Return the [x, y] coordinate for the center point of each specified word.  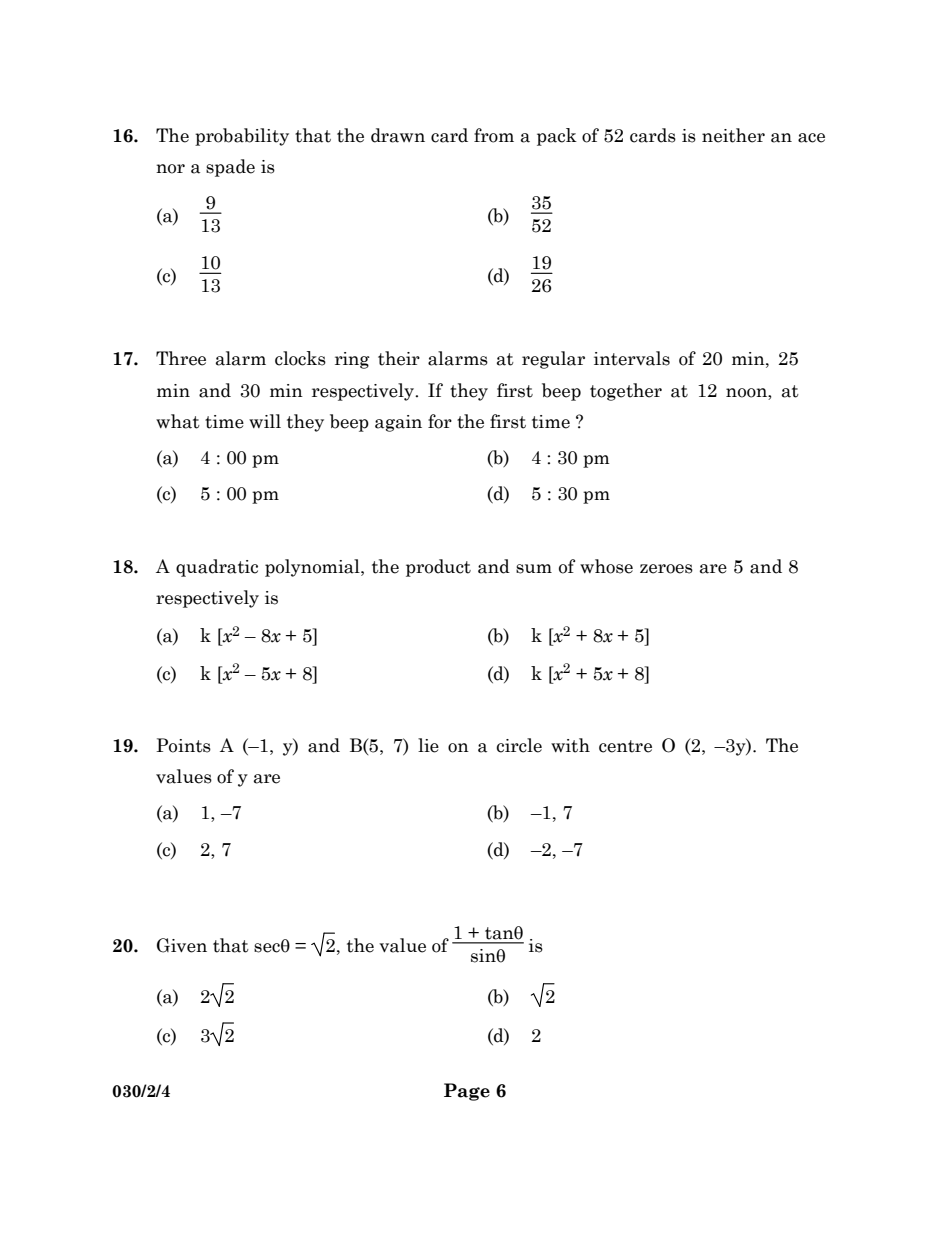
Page [467, 1092]
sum [534, 569]
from [494, 135]
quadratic [217, 568]
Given [182, 945]
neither [733, 135]
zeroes [666, 569]
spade [230, 168]
